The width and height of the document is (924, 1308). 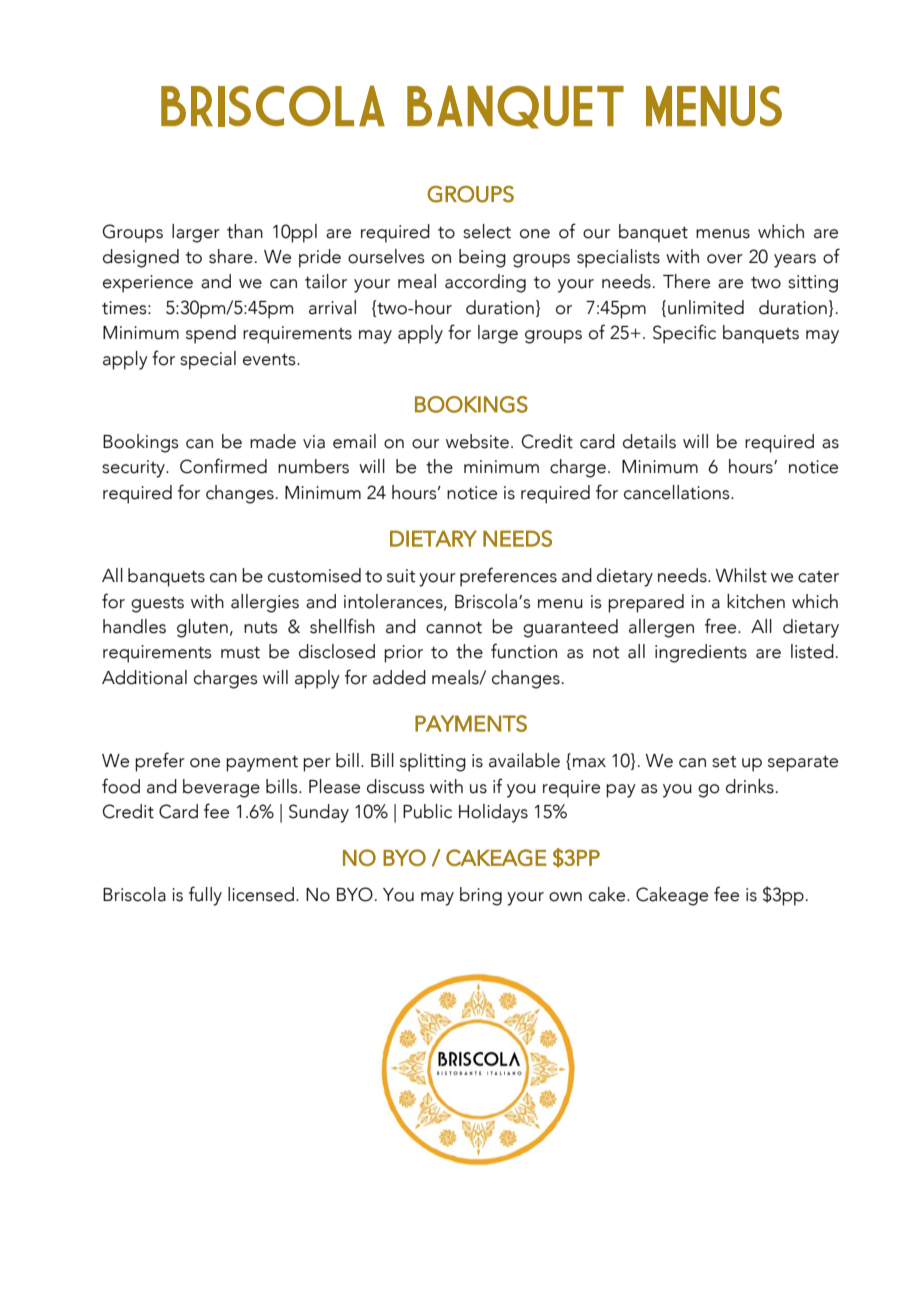 What do you see at coordinates (231, 256) in the document?
I see `share` at bounding box center [231, 256].
